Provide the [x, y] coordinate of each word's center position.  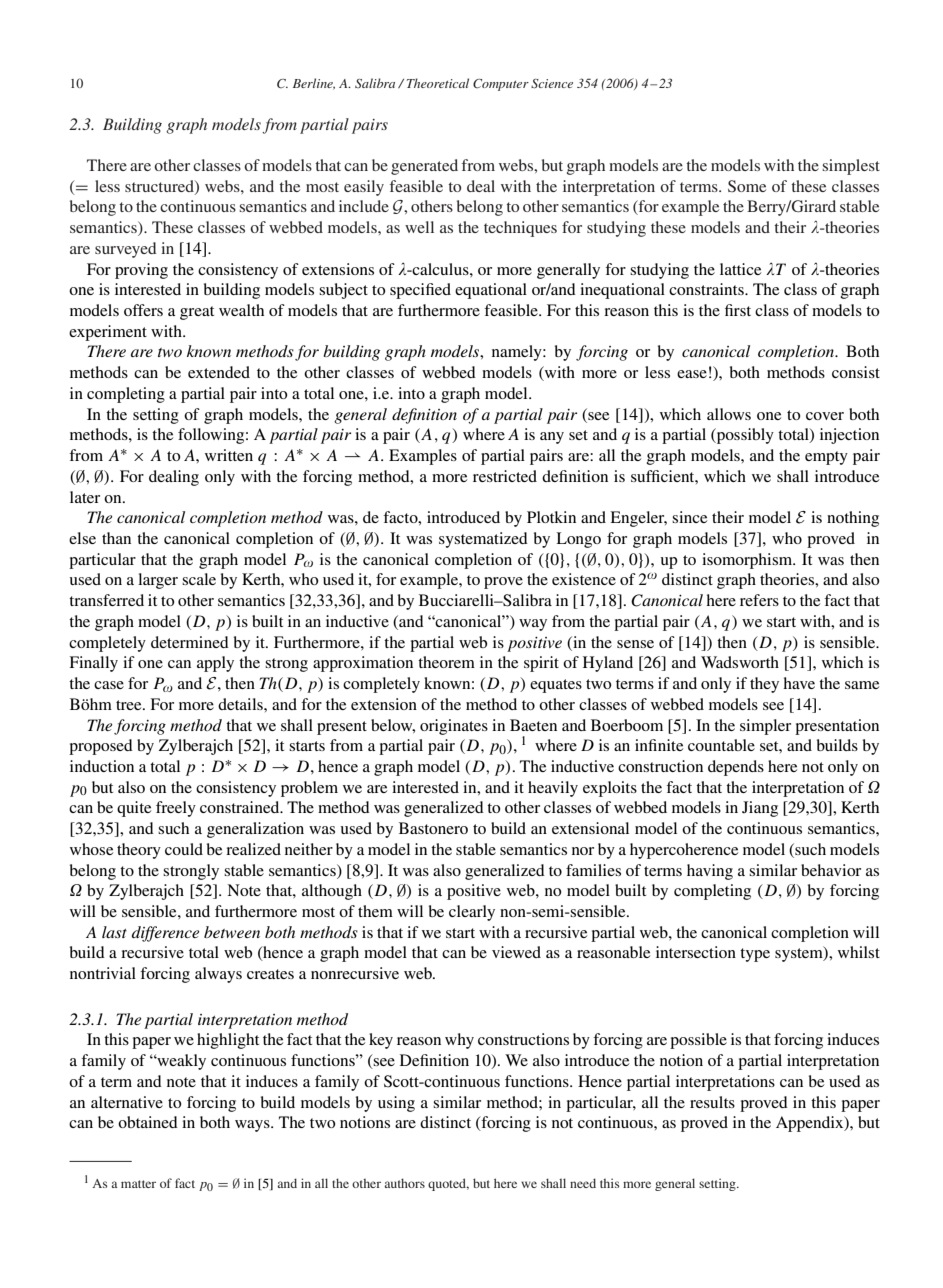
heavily [553, 789]
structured [160, 187]
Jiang [760, 809]
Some [747, 186]
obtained [148, 1122]
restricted [505, 476]
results [712, 1102]
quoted [448, 1184]
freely [176, 809]
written [229, 455]
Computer [501, 85]
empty [826, 458]
